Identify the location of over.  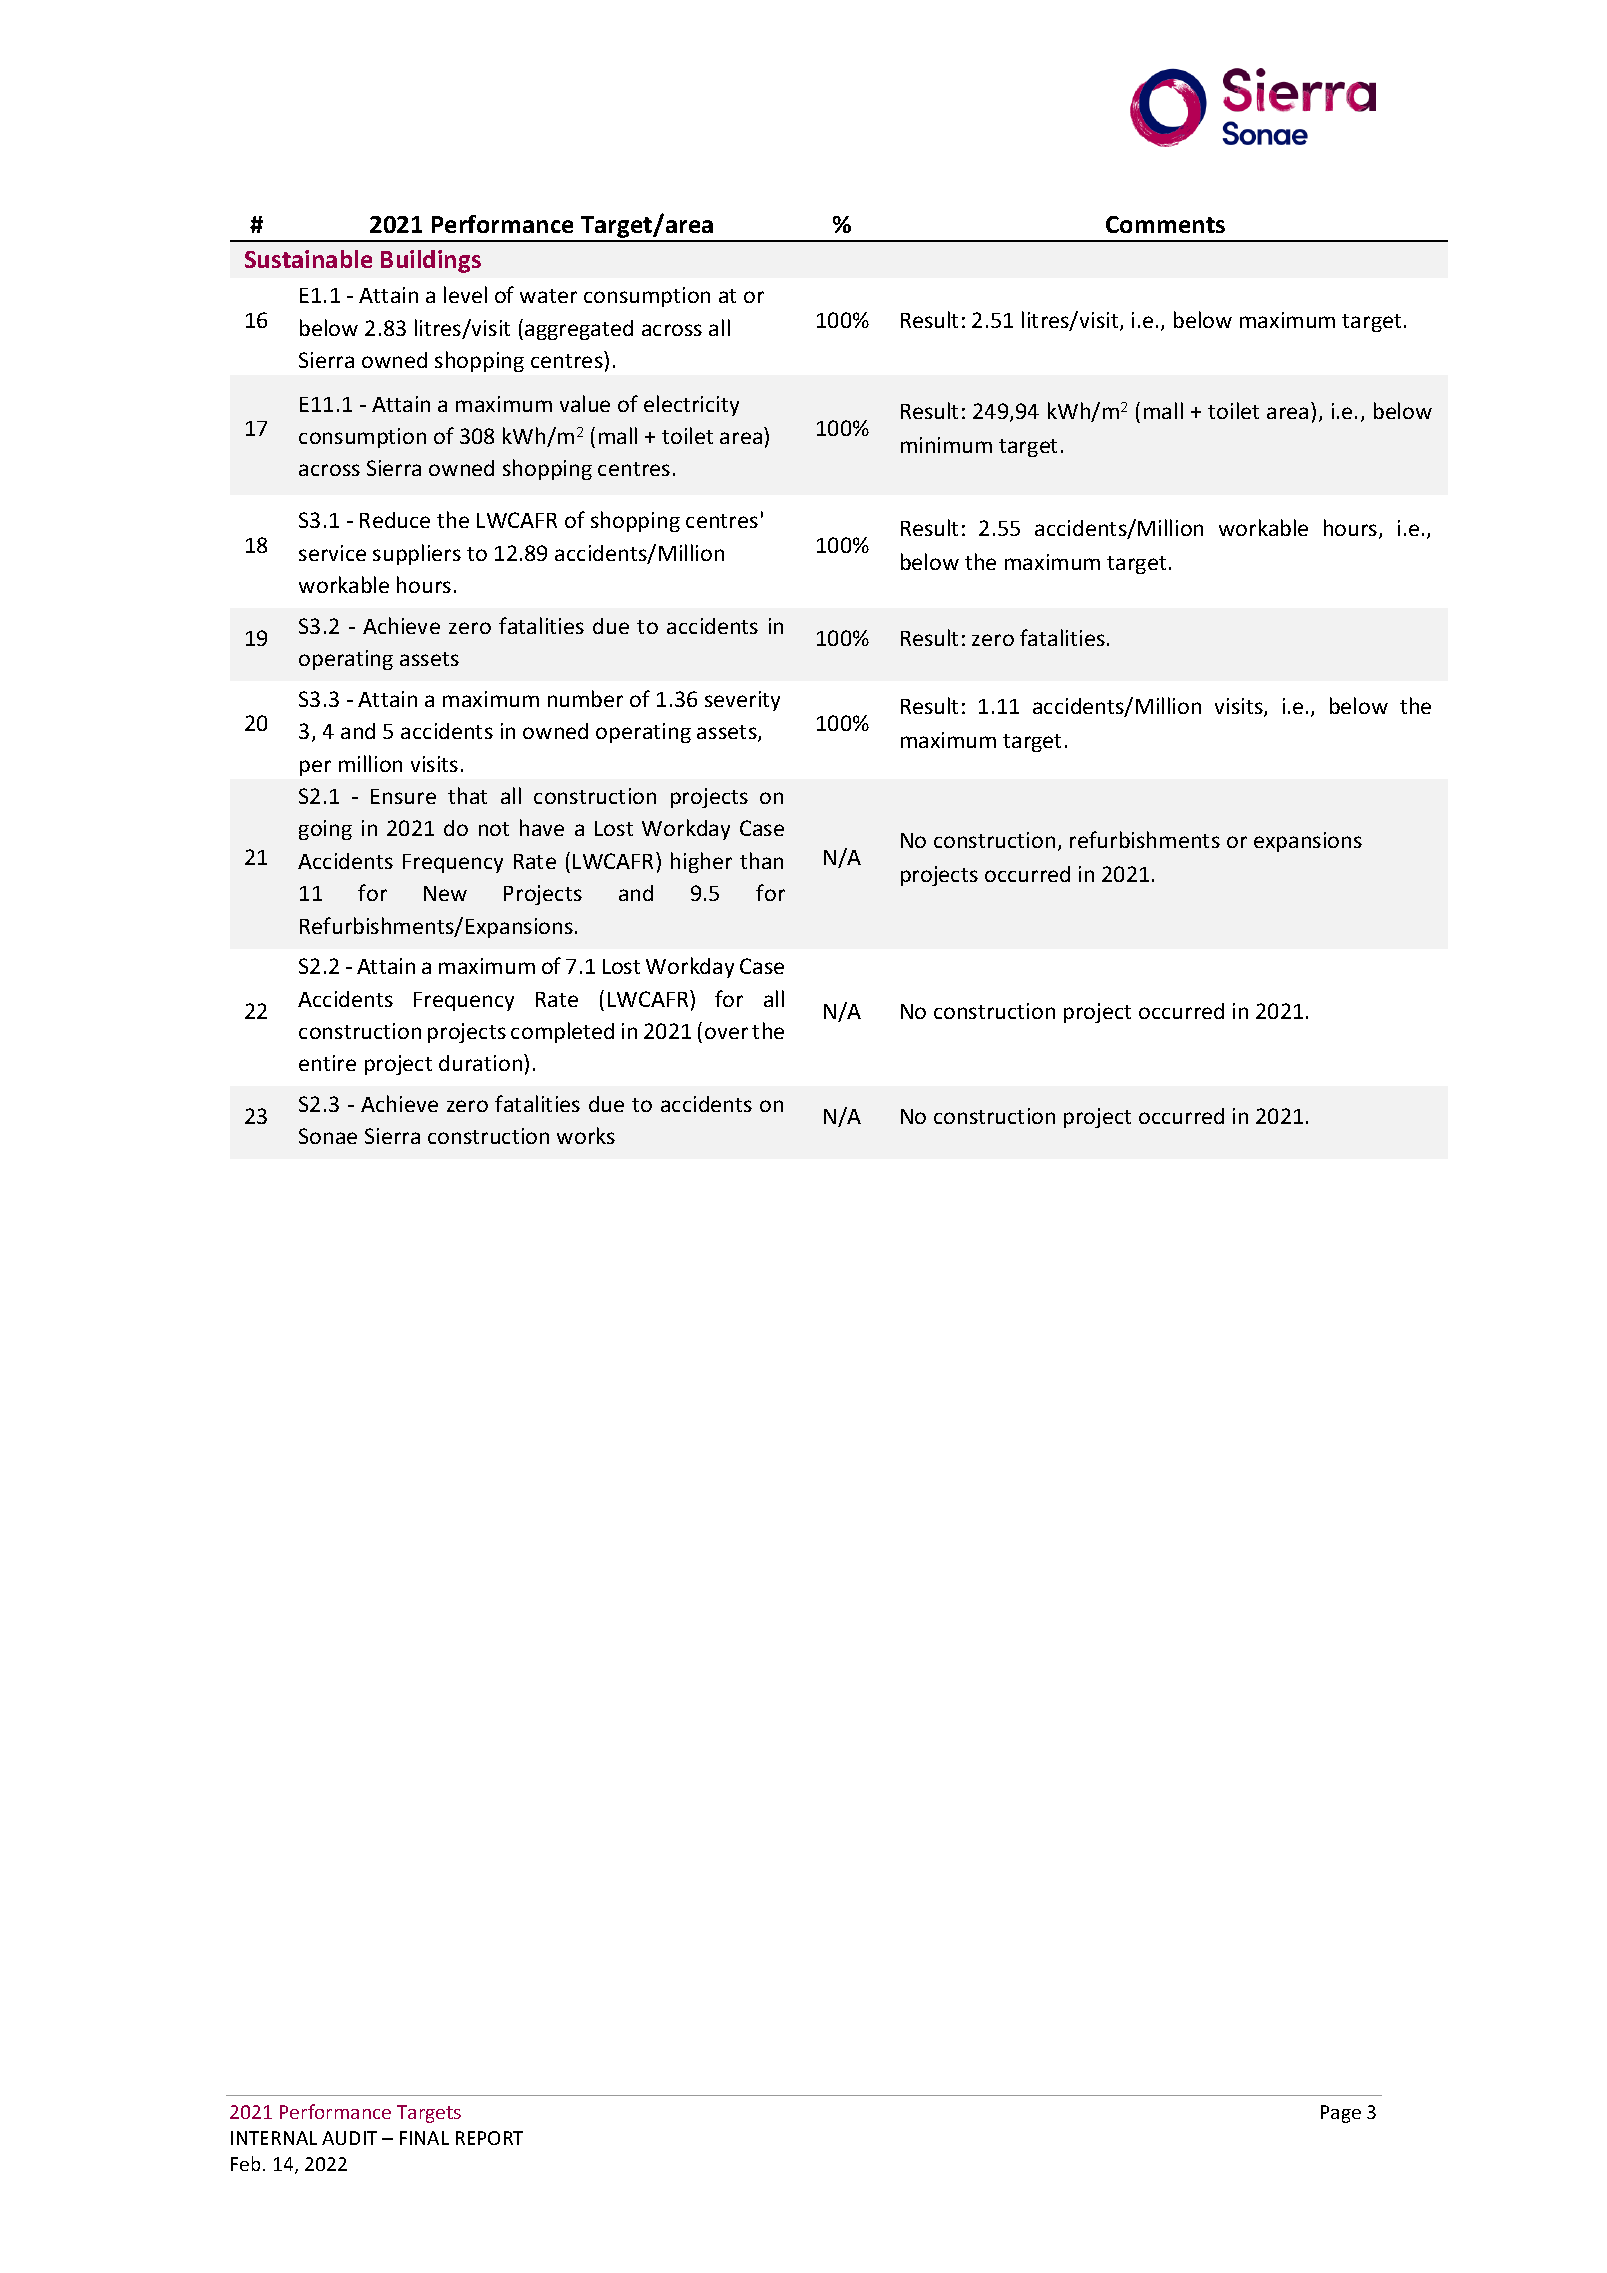
(726, 1033).
